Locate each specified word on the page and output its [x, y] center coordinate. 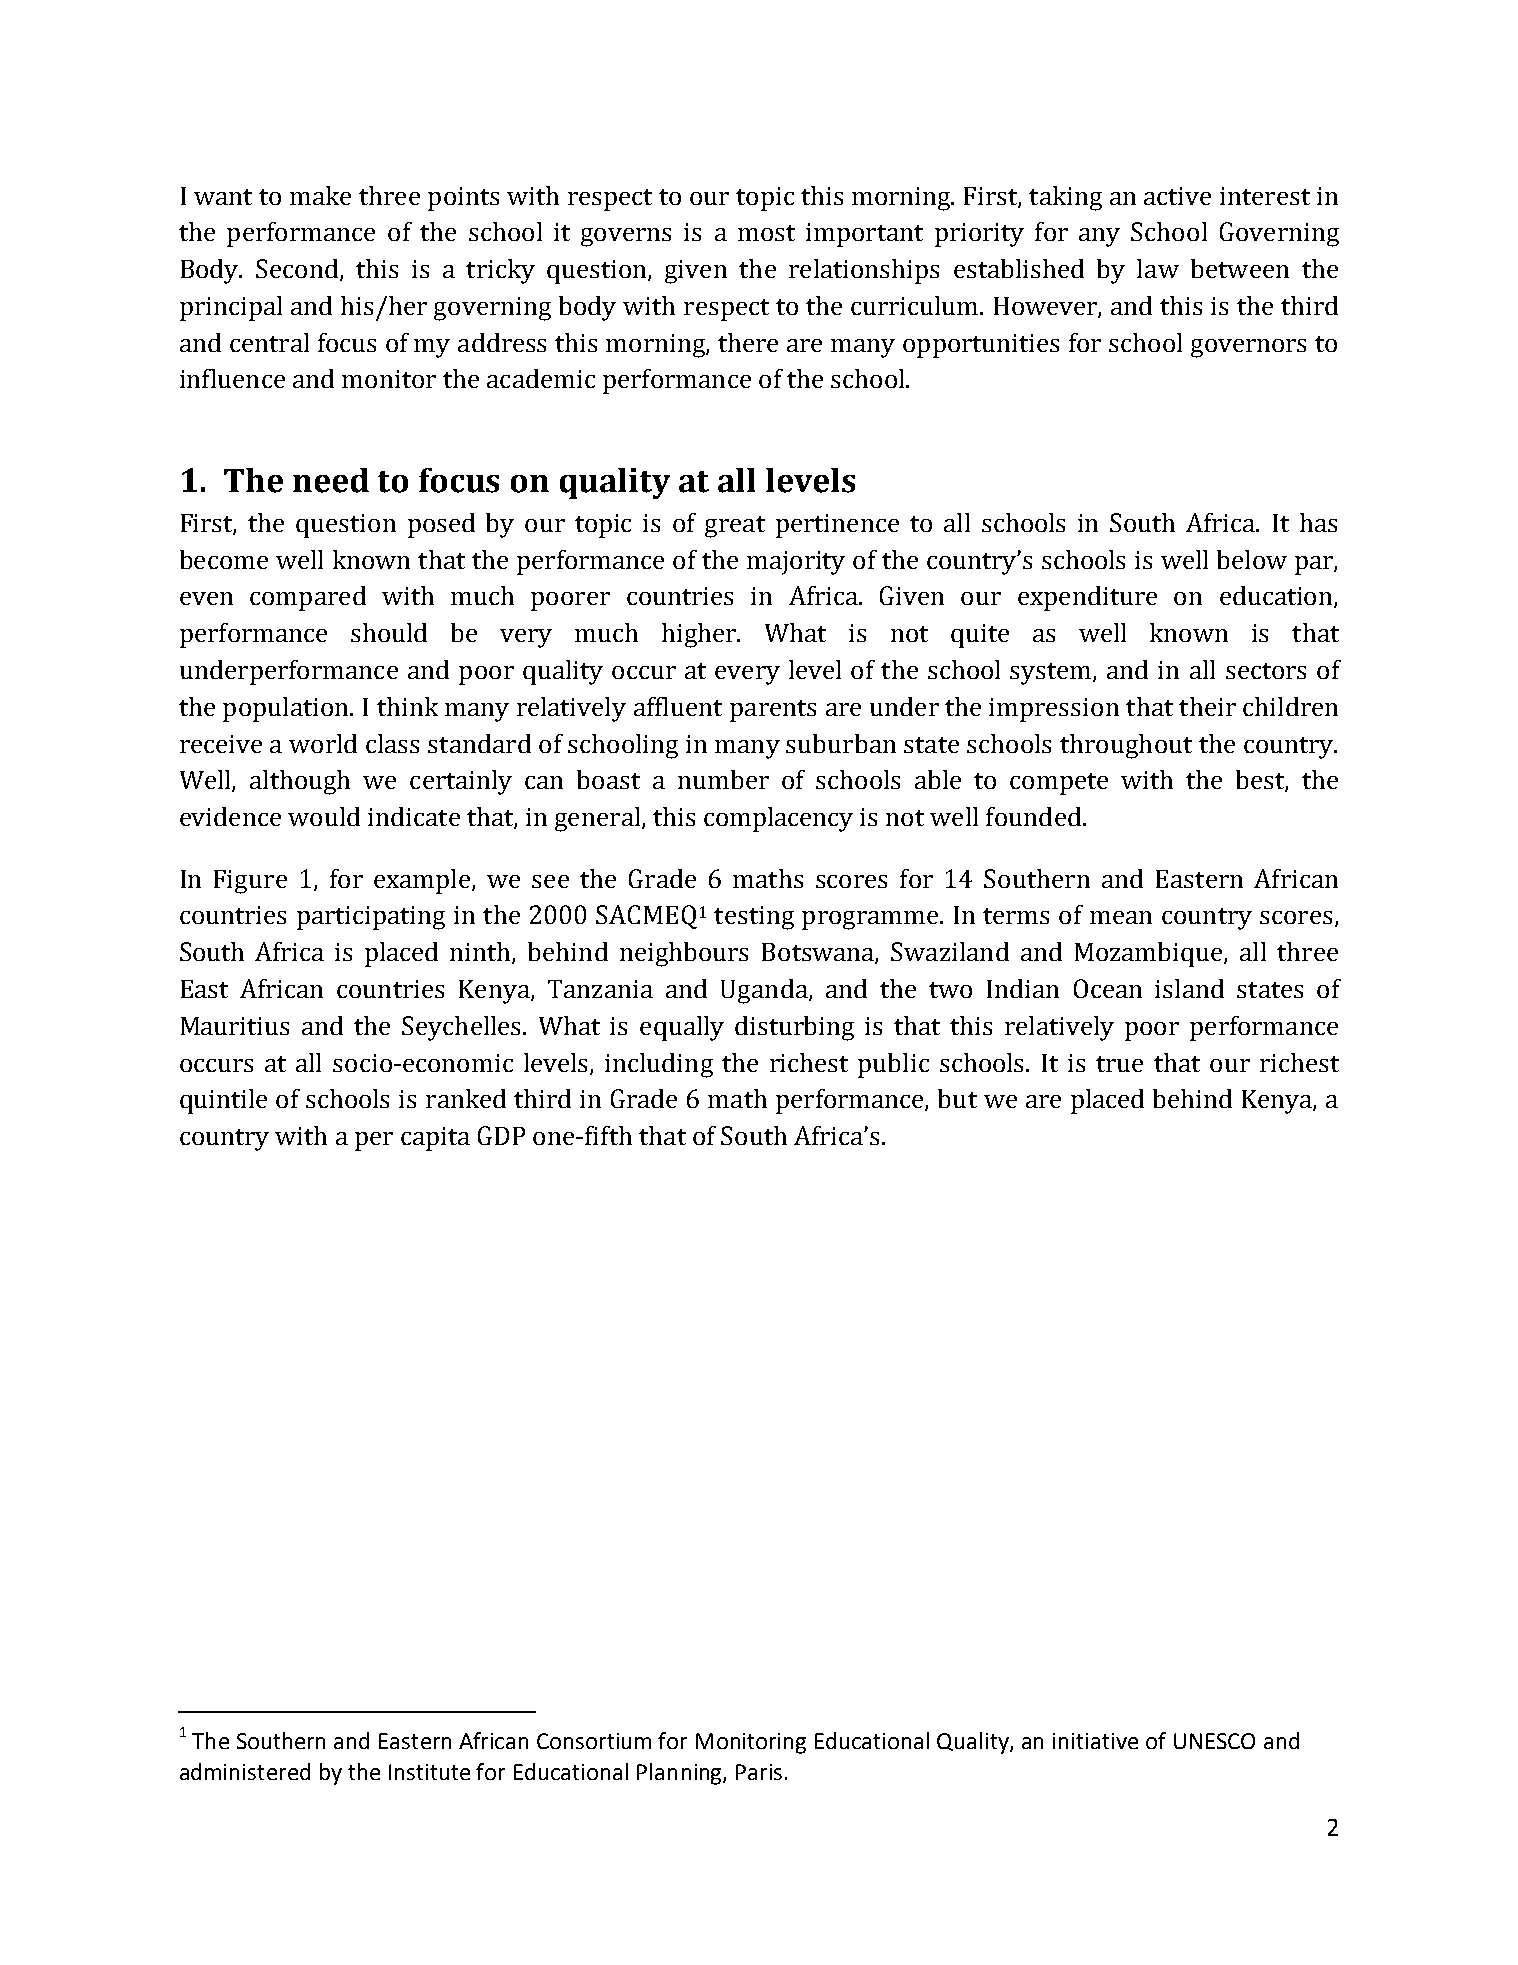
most [766, 233]
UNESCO [1214, 1741]
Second [298, 270]
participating [371, 918]
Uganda [765, 991]
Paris [759, 1772]
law [1158, 268]
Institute [429, 1772]
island [1189, 988]
